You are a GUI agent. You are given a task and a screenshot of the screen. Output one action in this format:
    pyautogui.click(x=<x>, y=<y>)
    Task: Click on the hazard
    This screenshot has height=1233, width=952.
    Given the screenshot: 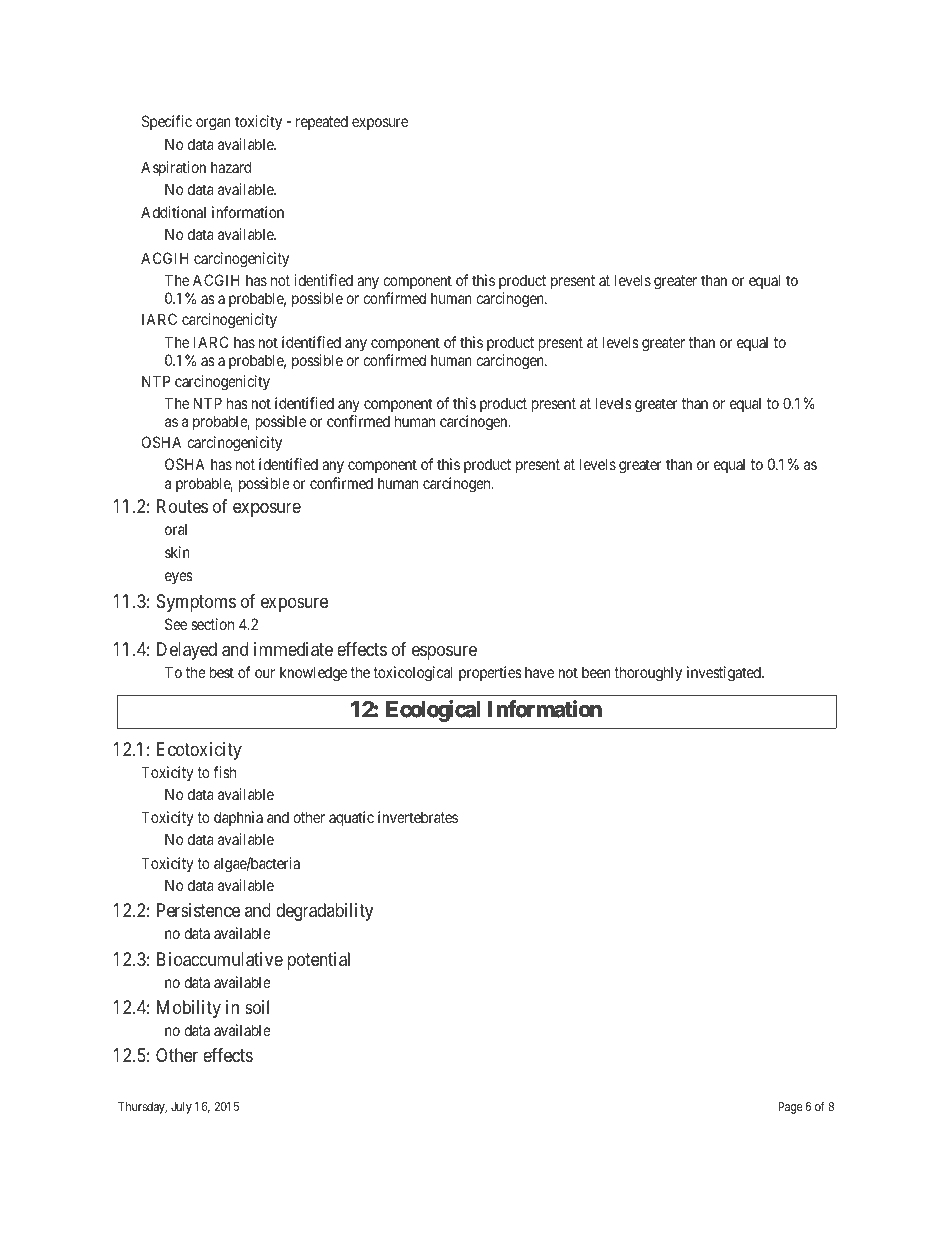 What is the action you would take?
    pyautogui.click(x=231, y=167)
